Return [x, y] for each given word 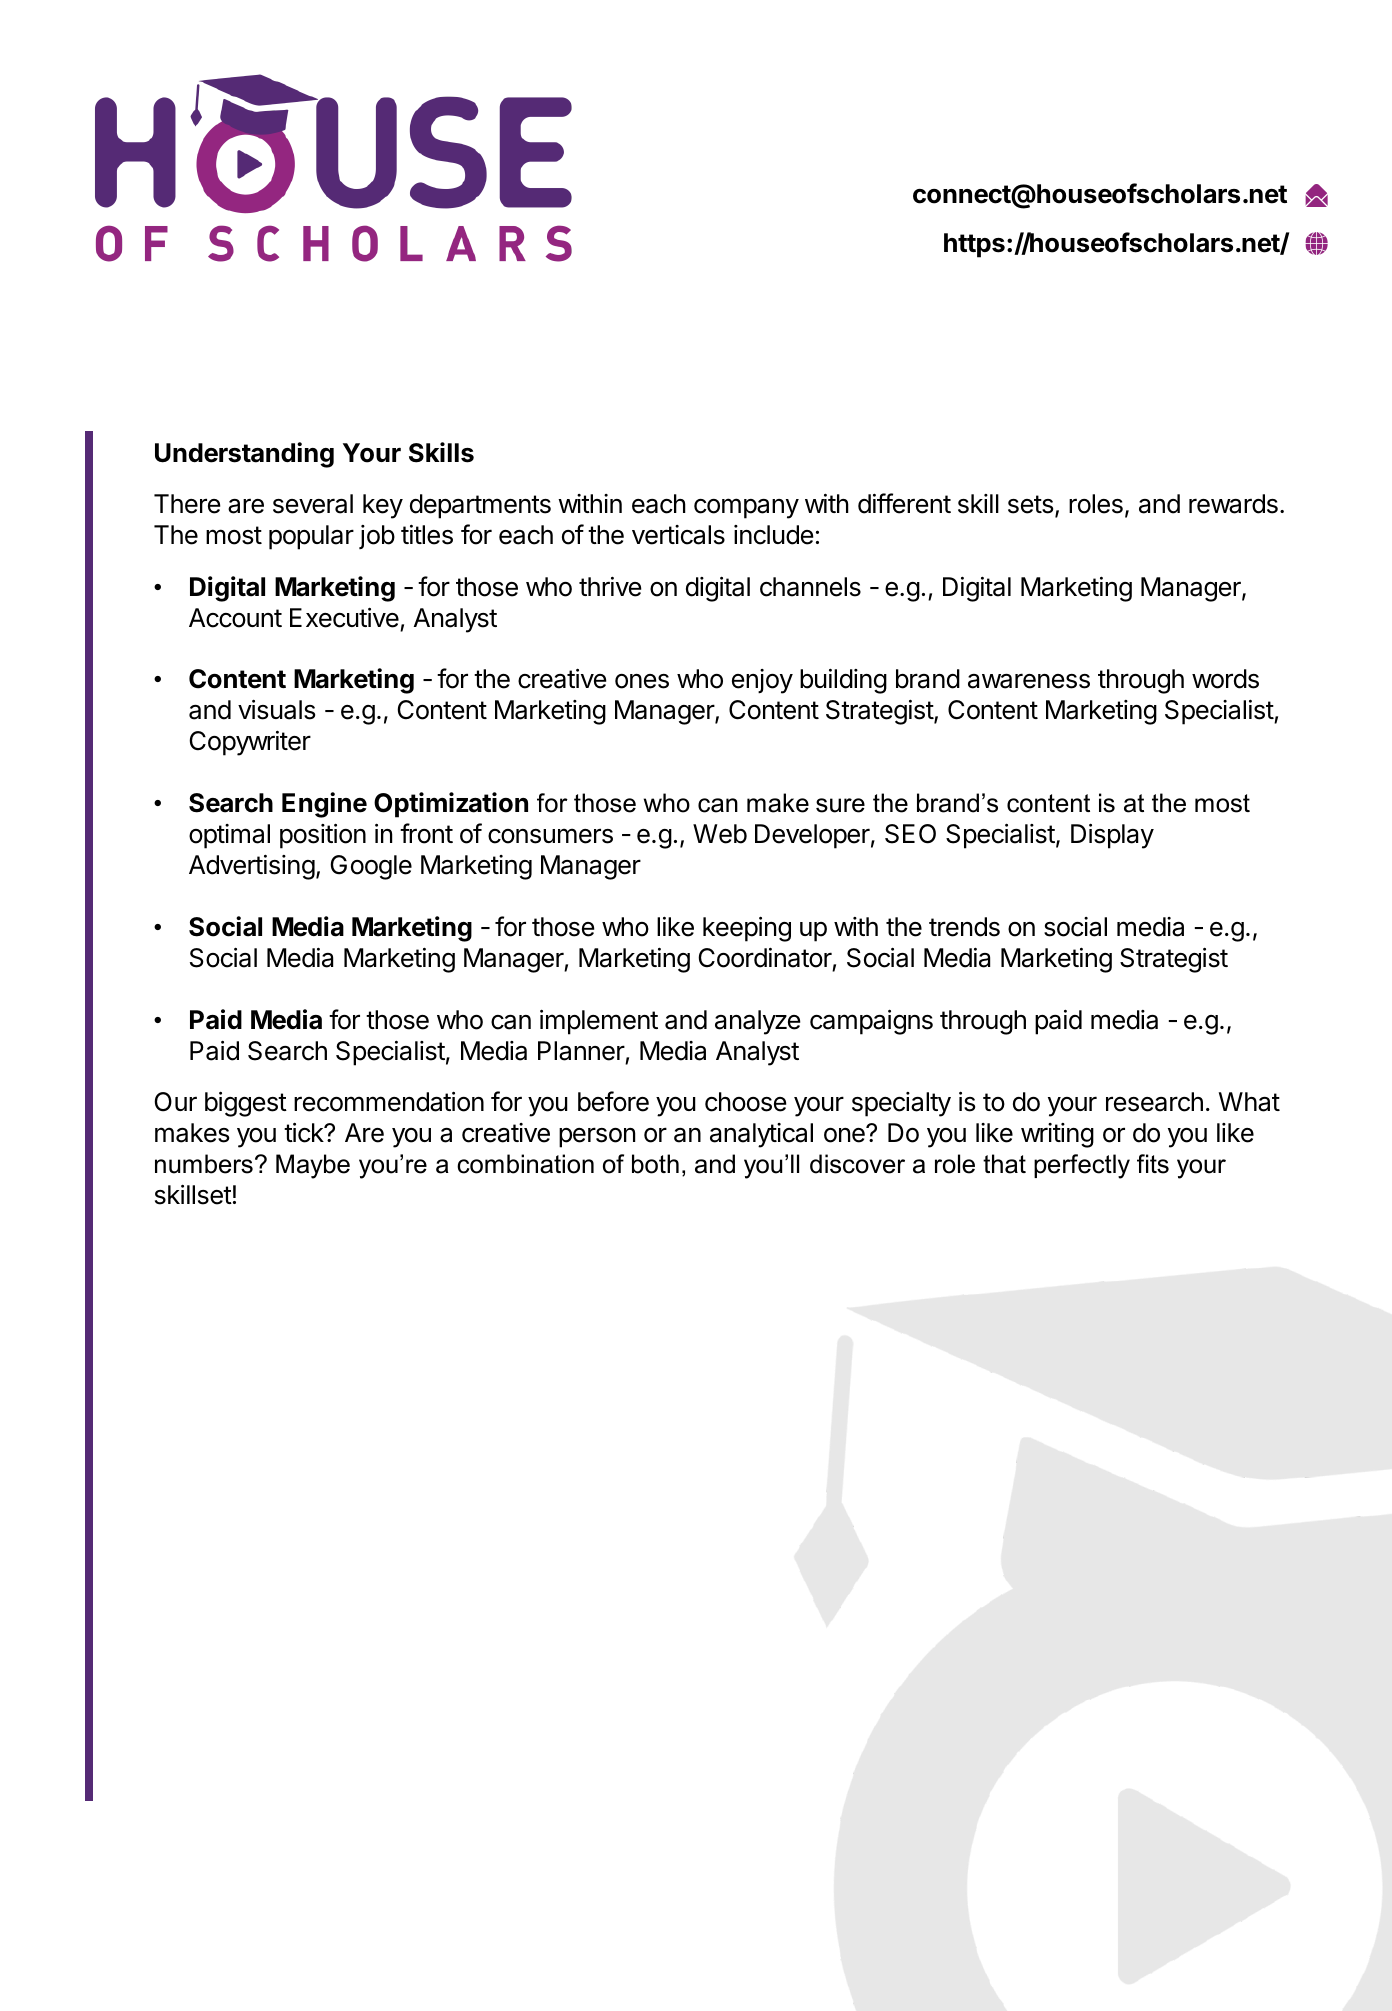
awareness [1029, 681]
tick [304, 1132]
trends [964, 927]
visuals [276, 709]
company [746, 508]
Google [371, 867]
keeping [747, 929]
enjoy [762, 681]
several [313, 504]
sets [1030, 504]
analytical [761, 1135]
